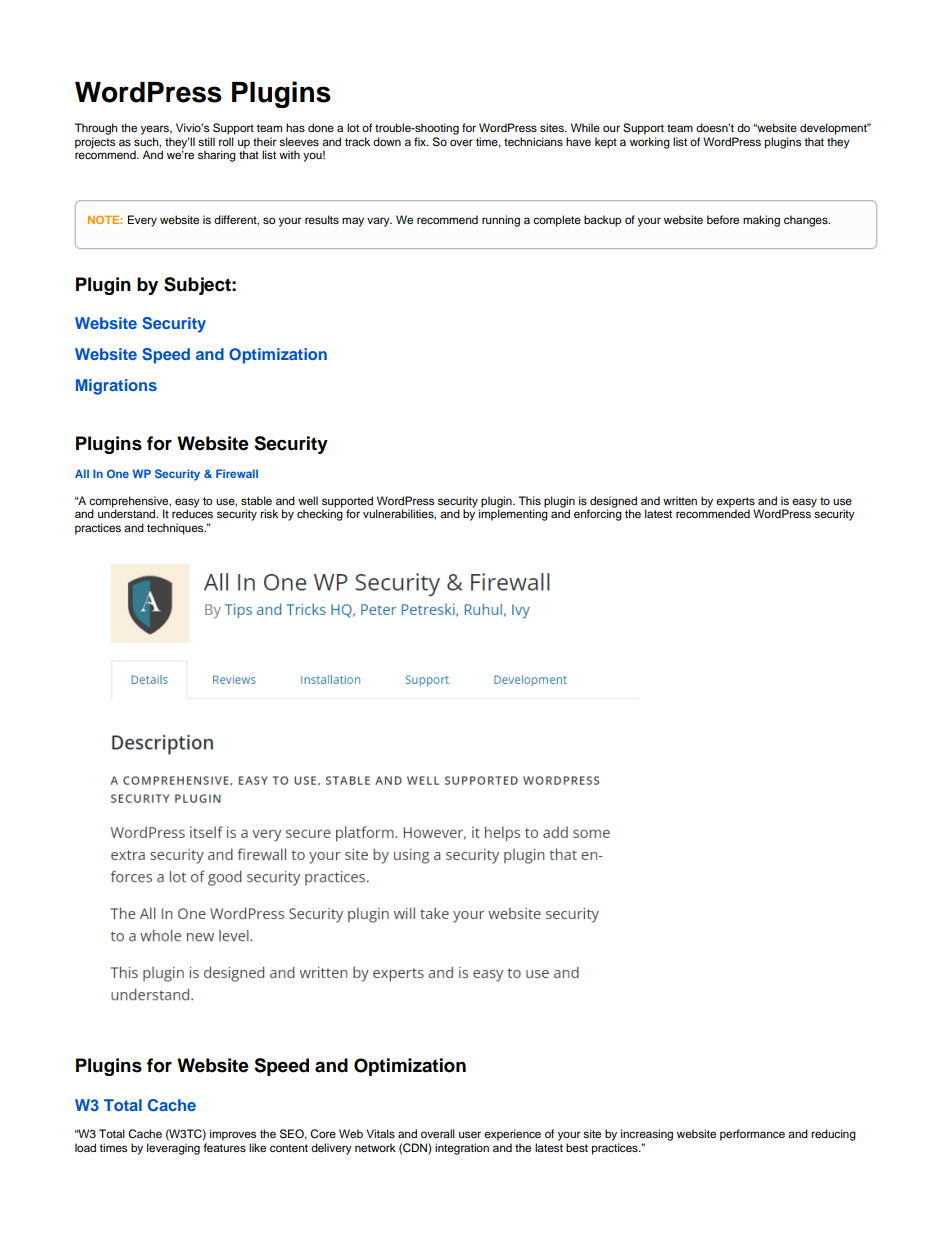 The width and height of the document is (952, 1233). I want to click on experts, so click(735, 503).
